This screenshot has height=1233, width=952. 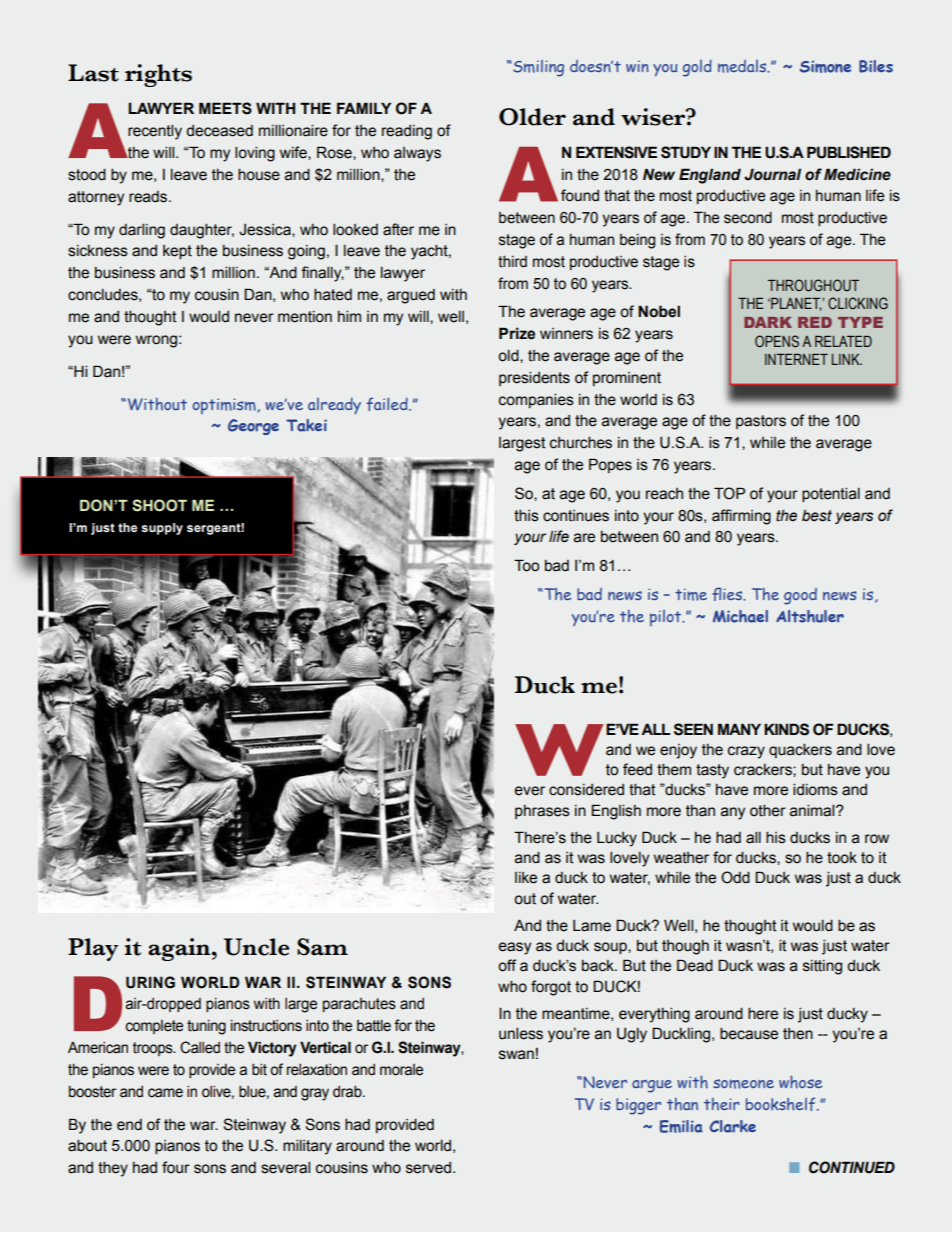 I want to click on Uncle, so click(x=256, y=947).
